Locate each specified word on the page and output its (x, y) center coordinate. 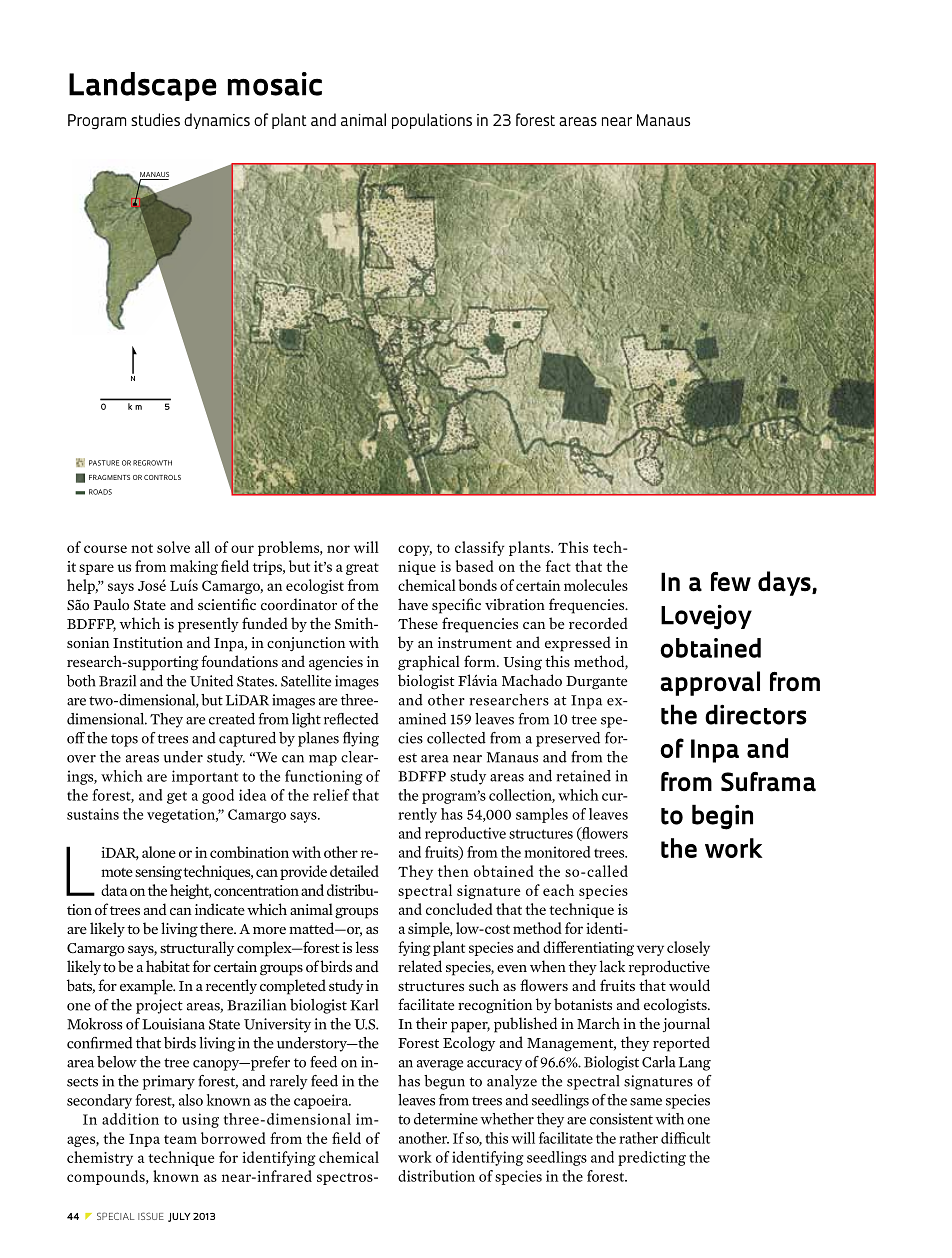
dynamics (217, 121)
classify (479, 548)
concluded (459, 909)
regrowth (152, 463)
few (731, 581)
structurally (197, 948)
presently (208, 625)
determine (446, 1119)
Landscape (143, 86)
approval (710, 683)
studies (155, 119)
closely (688, 948)
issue (151, 1216)
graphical (429, 663)
